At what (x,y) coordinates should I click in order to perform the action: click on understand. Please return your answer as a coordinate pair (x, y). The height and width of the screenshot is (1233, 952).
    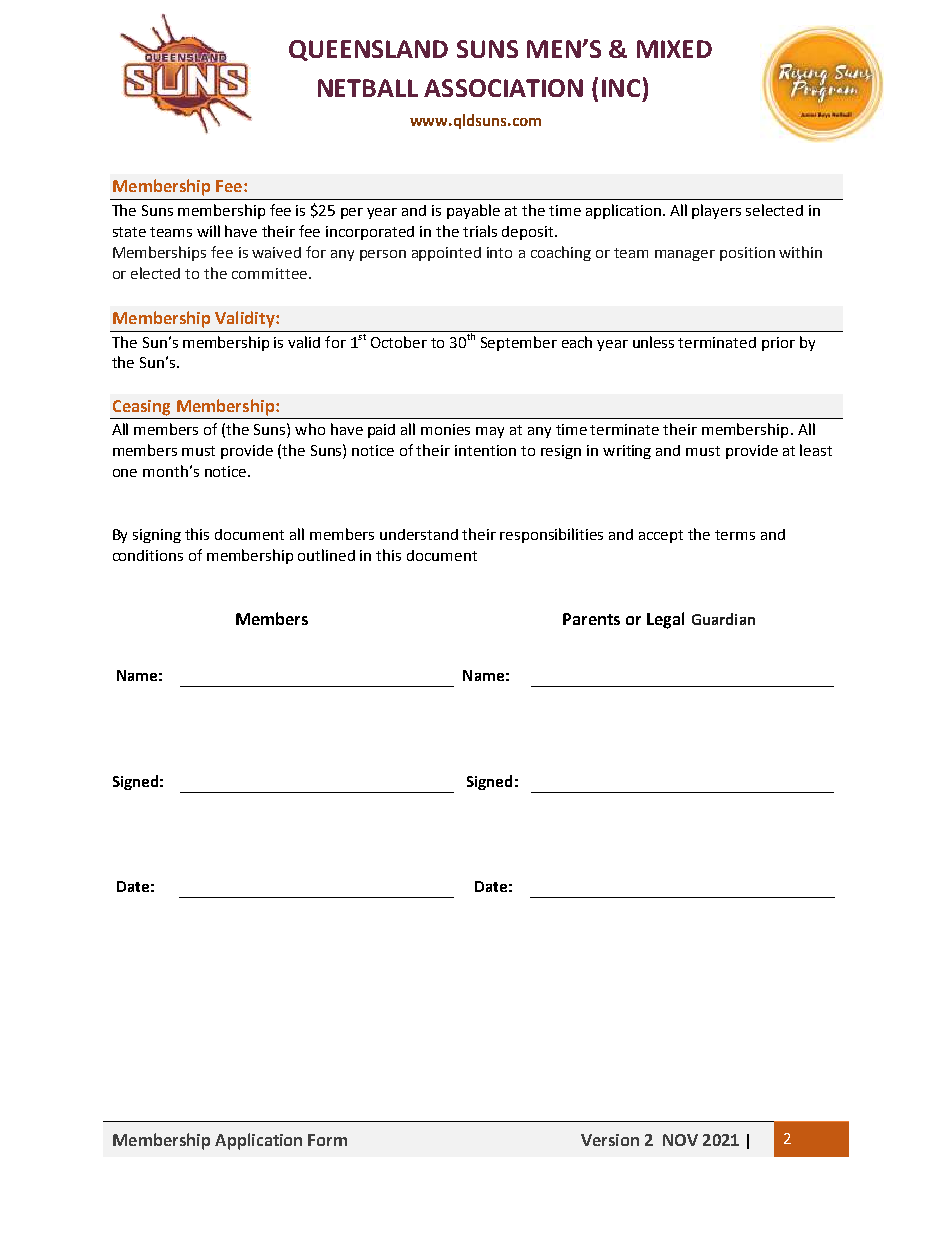
    Looking at the image, I should click on (419, 534).
